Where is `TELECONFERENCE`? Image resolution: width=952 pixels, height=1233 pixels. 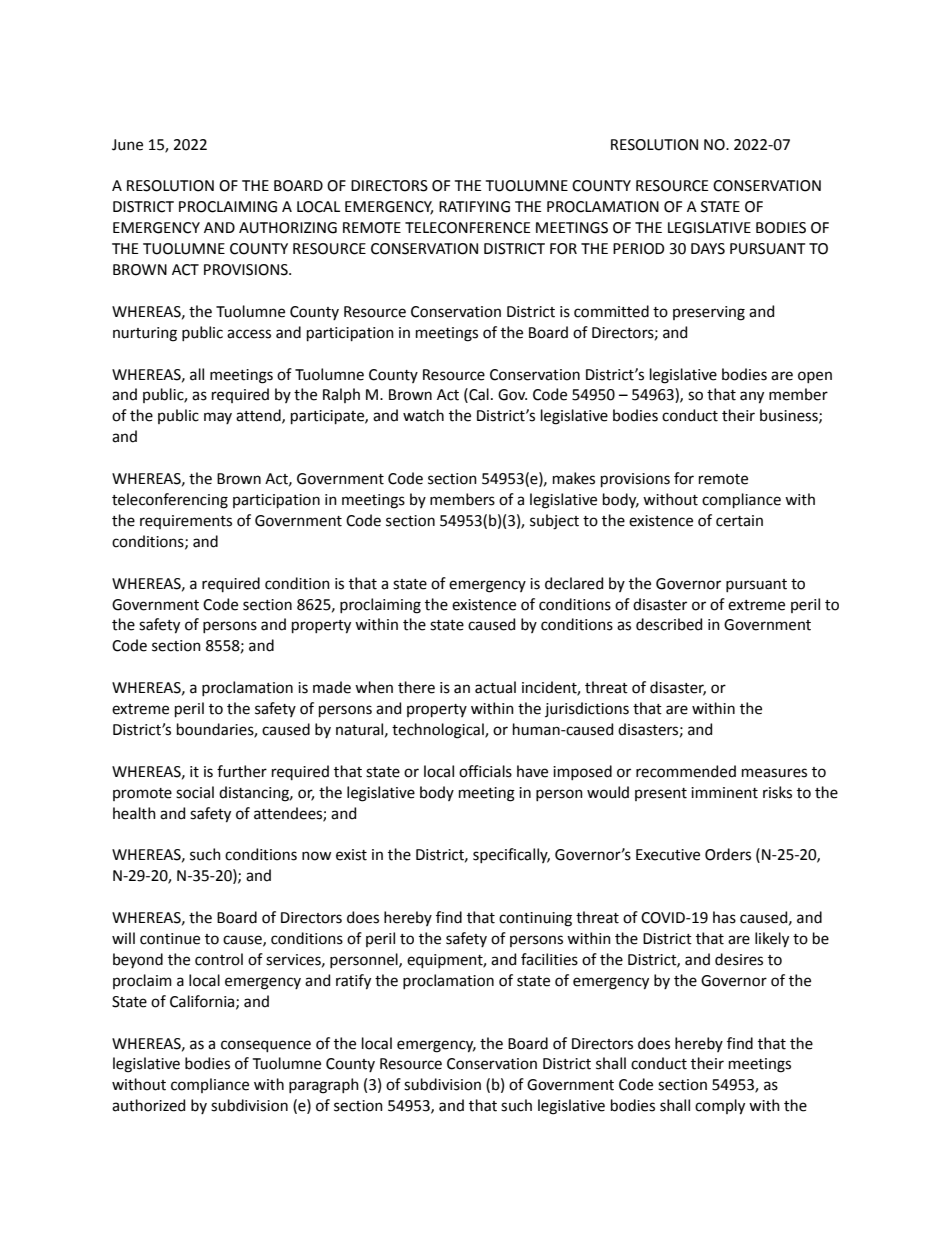 TELECONFERENCE is located at coordinates (468, 228).
